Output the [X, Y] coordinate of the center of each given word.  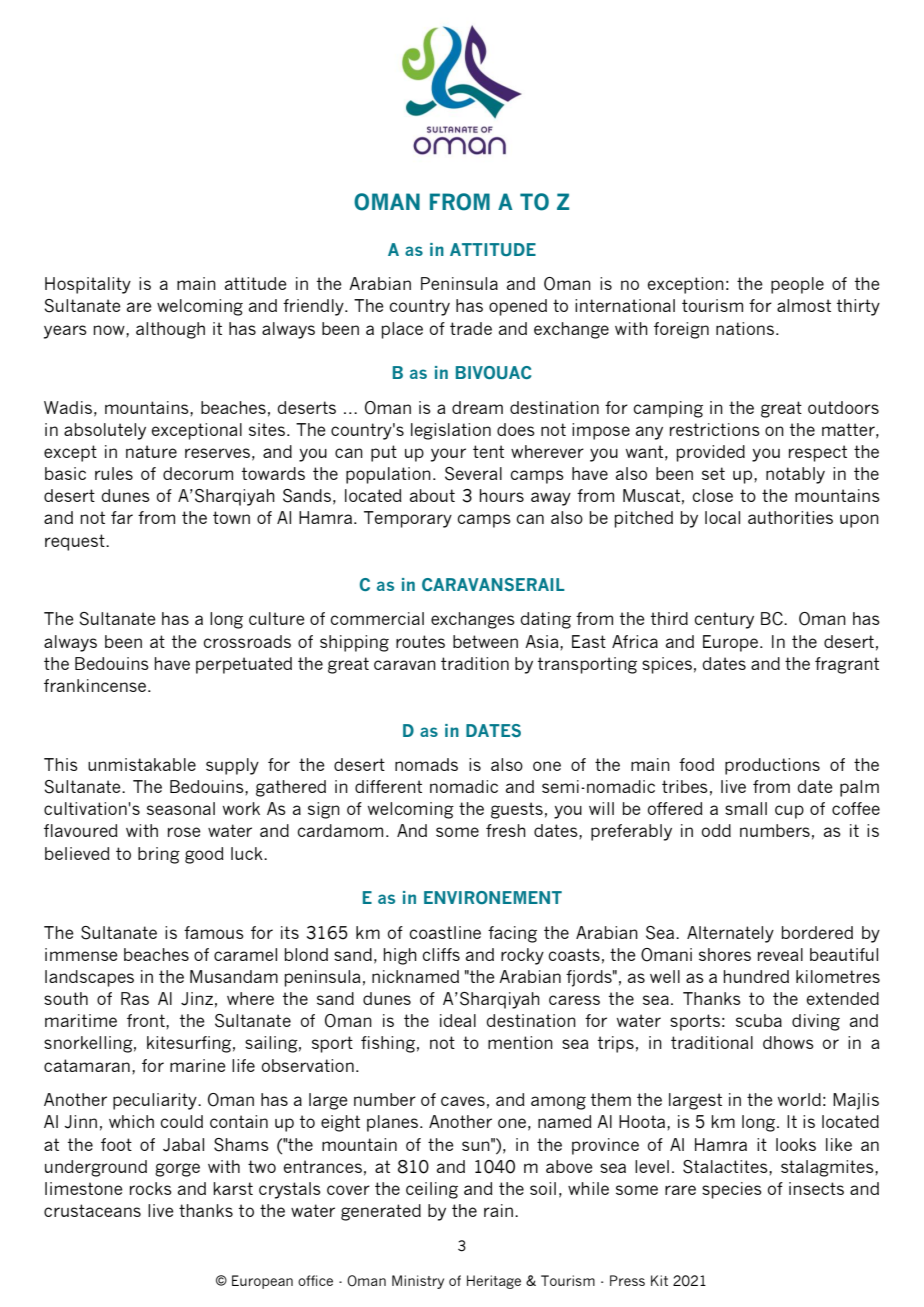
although [170, 330]
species [732, 1190]
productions [772, 766]
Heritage [494, 1282]
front [147, 1020]
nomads [426, 764]
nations [745, 328]
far [122, 517]
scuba [759, 1020]
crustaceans [92, 1210]
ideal [458, 1020]
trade [471, 328]
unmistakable [142, 764]
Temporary [408, 519]
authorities [790, 517]
